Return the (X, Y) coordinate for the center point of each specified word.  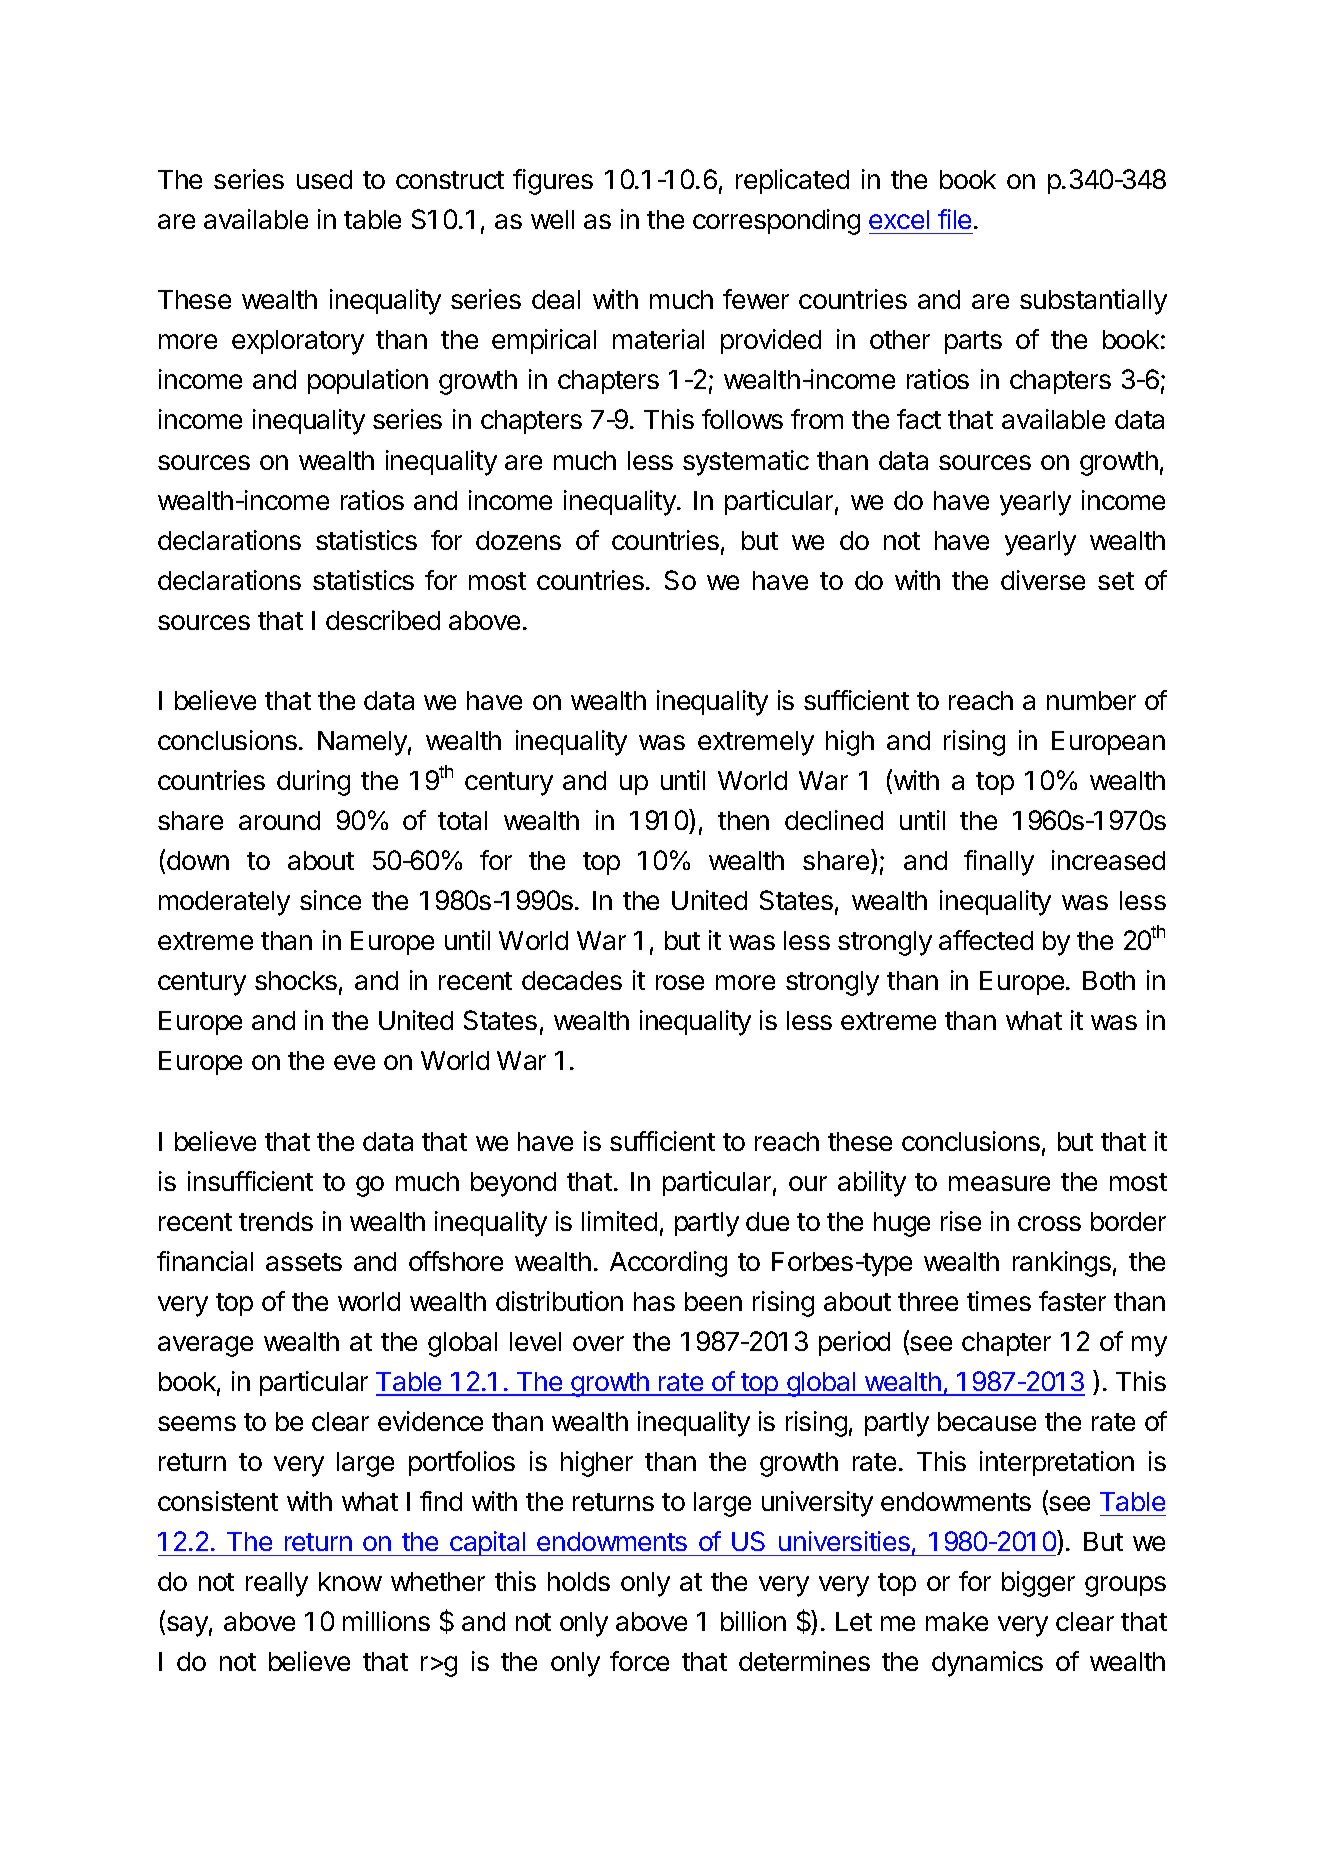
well (552, 219)
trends (276, 1221)
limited (619, 1221)
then (743, 820)
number (1091, 700)
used (324, 179)
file (954, 219)
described (383, 620)
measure (999, 1183)
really (277, 1584)
